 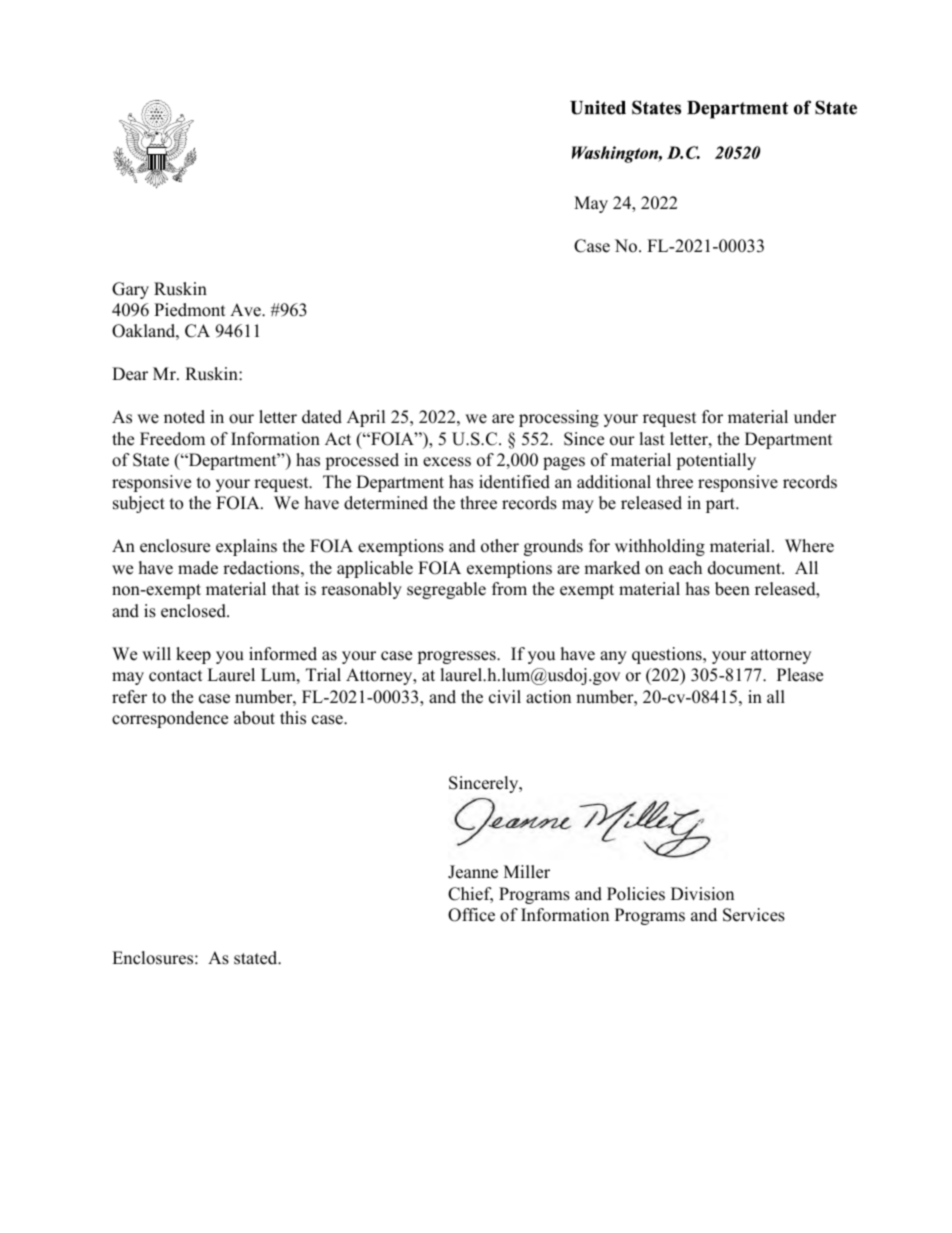 What do you see at coordinates (815, 417) in the screenshot?
I see `under` at bounding box center [815, 417].
